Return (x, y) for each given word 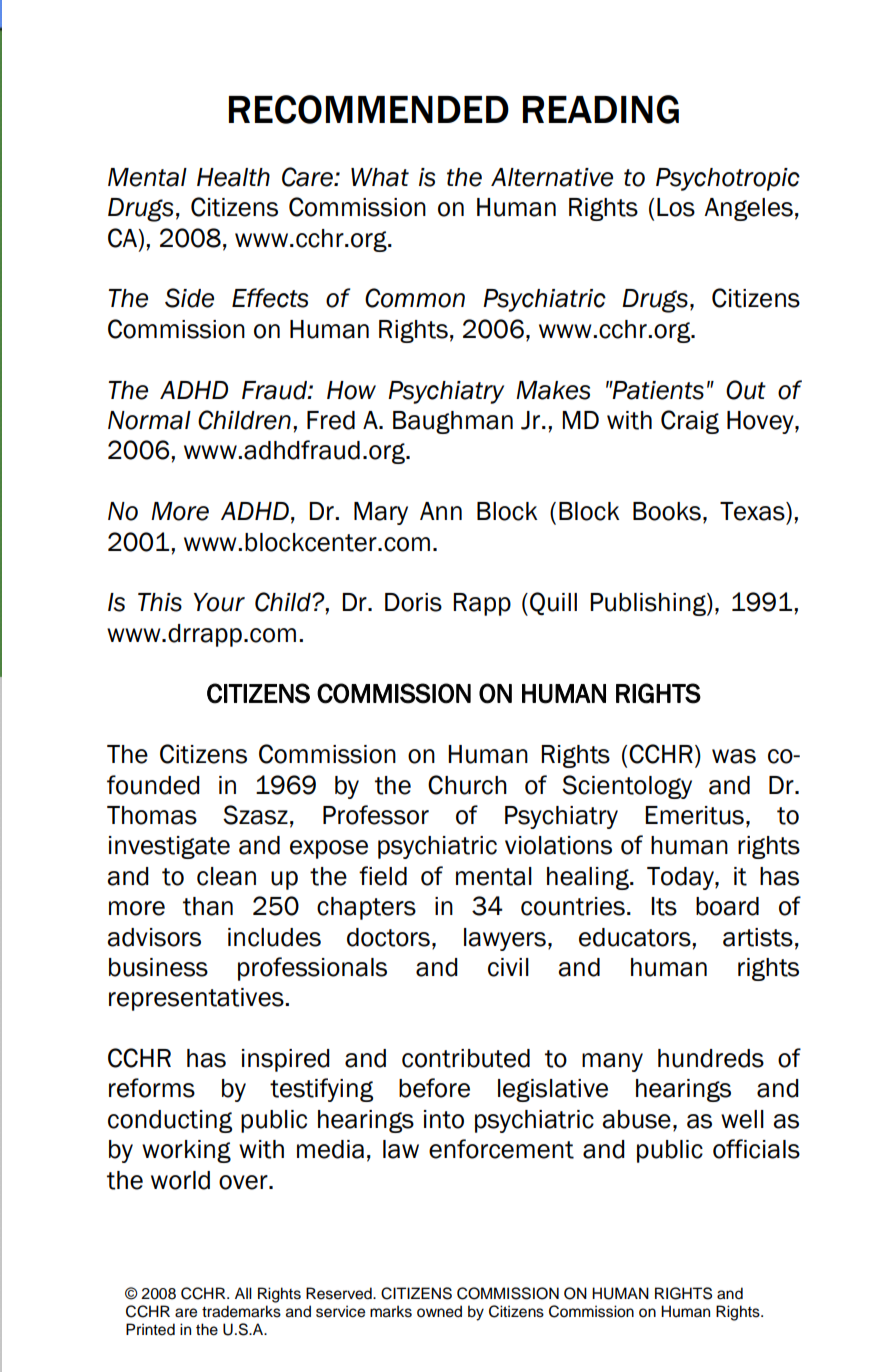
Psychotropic (728, 179)
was (734, 756)
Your (219, 602)
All (243, 1293)
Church (467, 785)
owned (439, 1311)
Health (233, 177)
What (380, 177)
